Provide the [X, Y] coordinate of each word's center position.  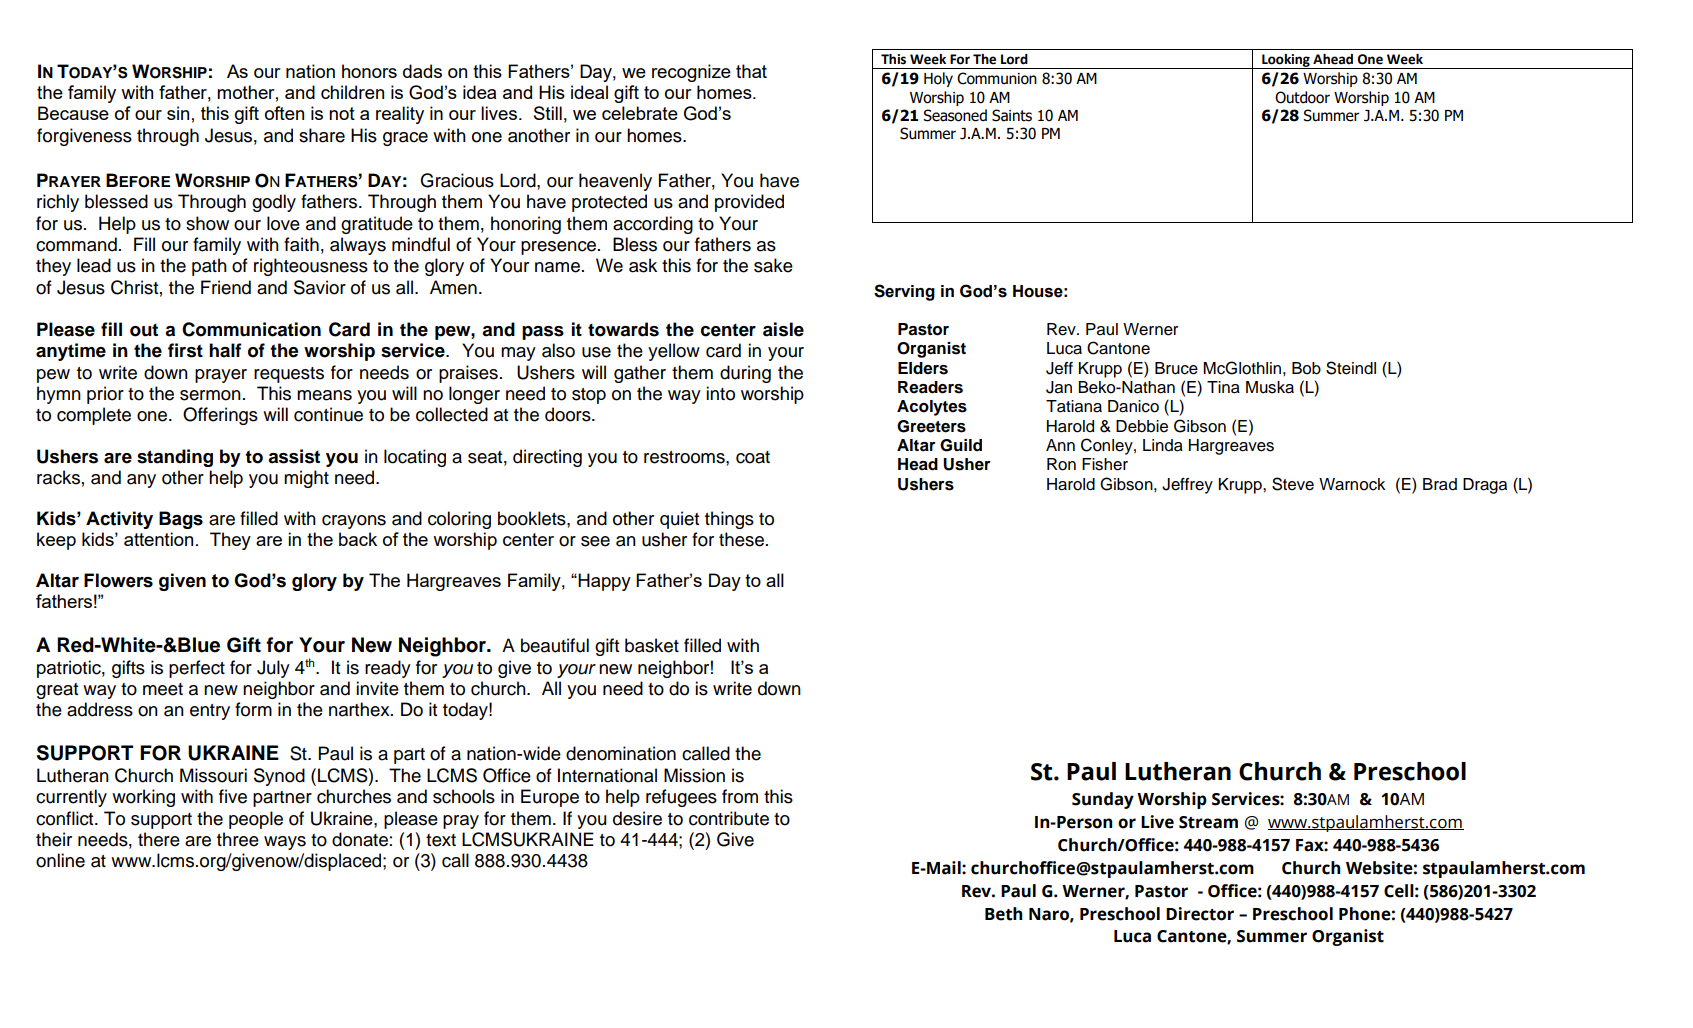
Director [1200, 914]
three [238, 839]
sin [178, 113]
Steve [1293, 484]
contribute [729, 818]
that [751, 71]
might [306, 479]
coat [753, 457]
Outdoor [1302, 97]
